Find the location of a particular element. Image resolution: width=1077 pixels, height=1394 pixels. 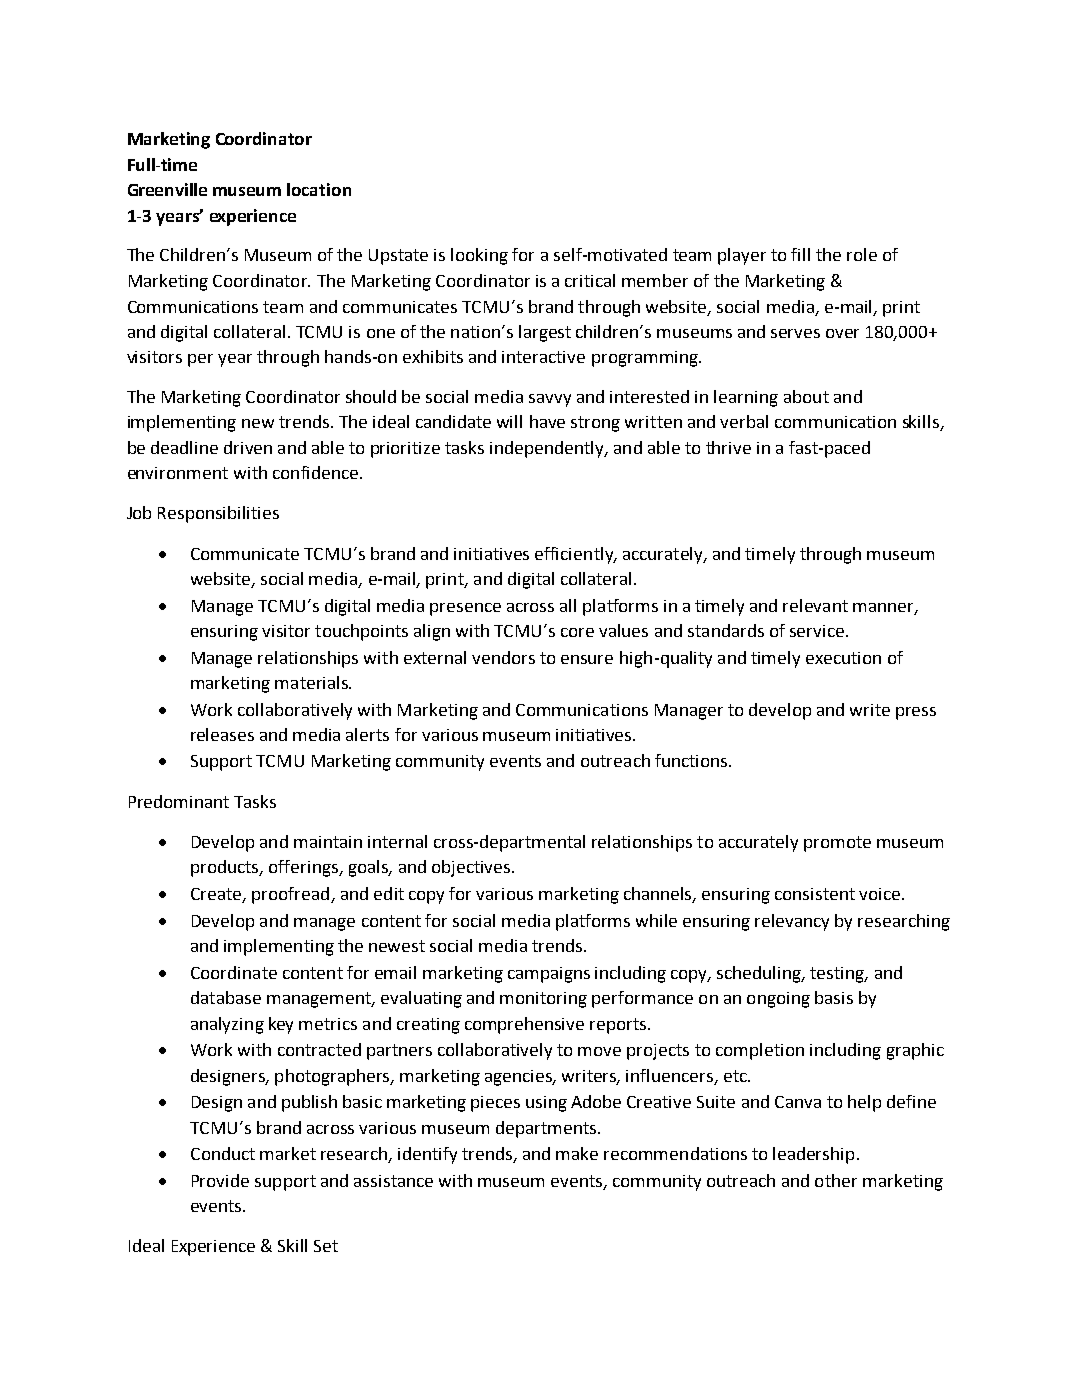

consistent is located at coordinates (815, 894).
